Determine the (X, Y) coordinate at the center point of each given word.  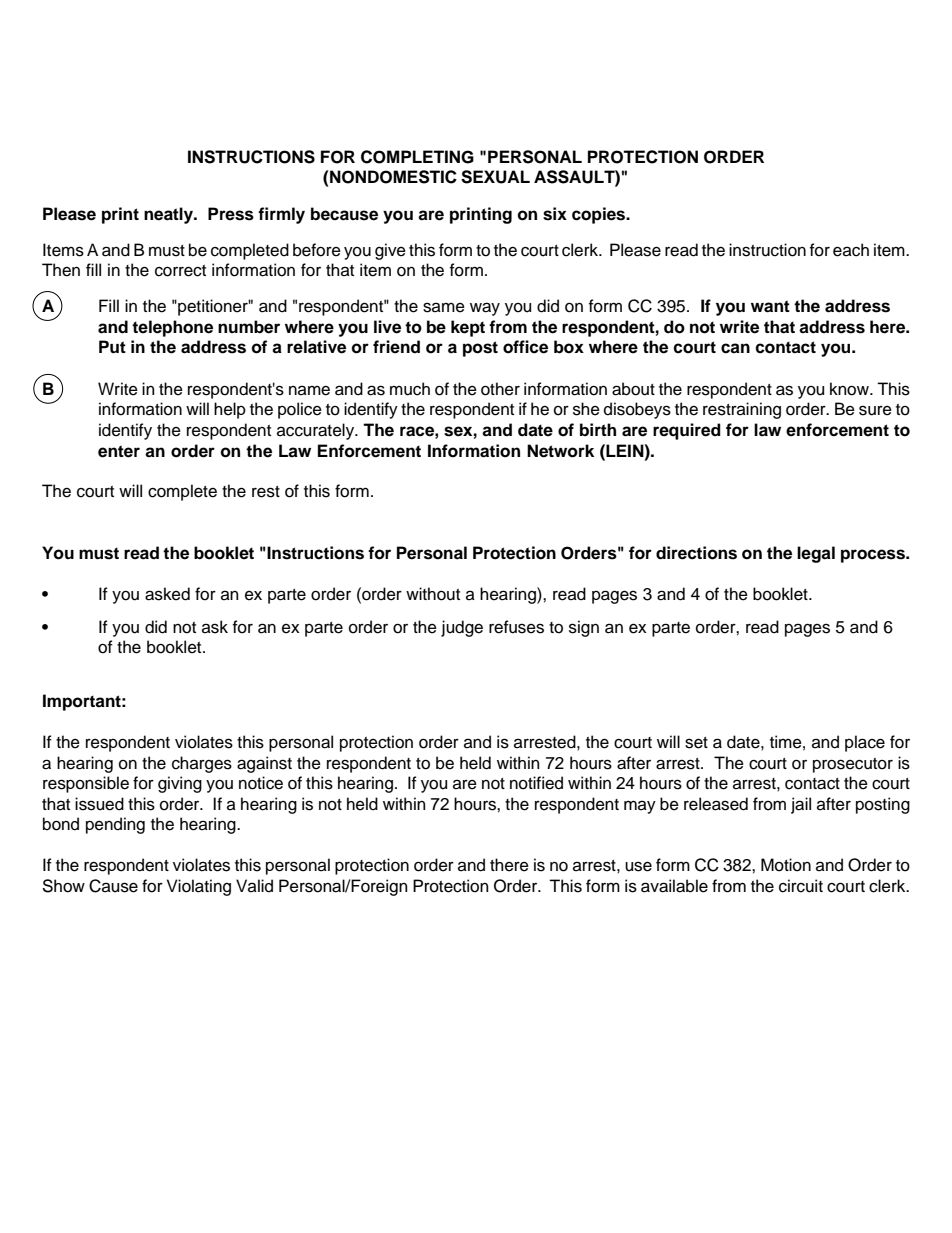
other (500, 389)
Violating (199, 887)
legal (816, 554)
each (851, 250)
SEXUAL (495, 177)
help (230, 410)
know (850, 389)
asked (167, 594)
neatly (169, 215)
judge (462, 628)
